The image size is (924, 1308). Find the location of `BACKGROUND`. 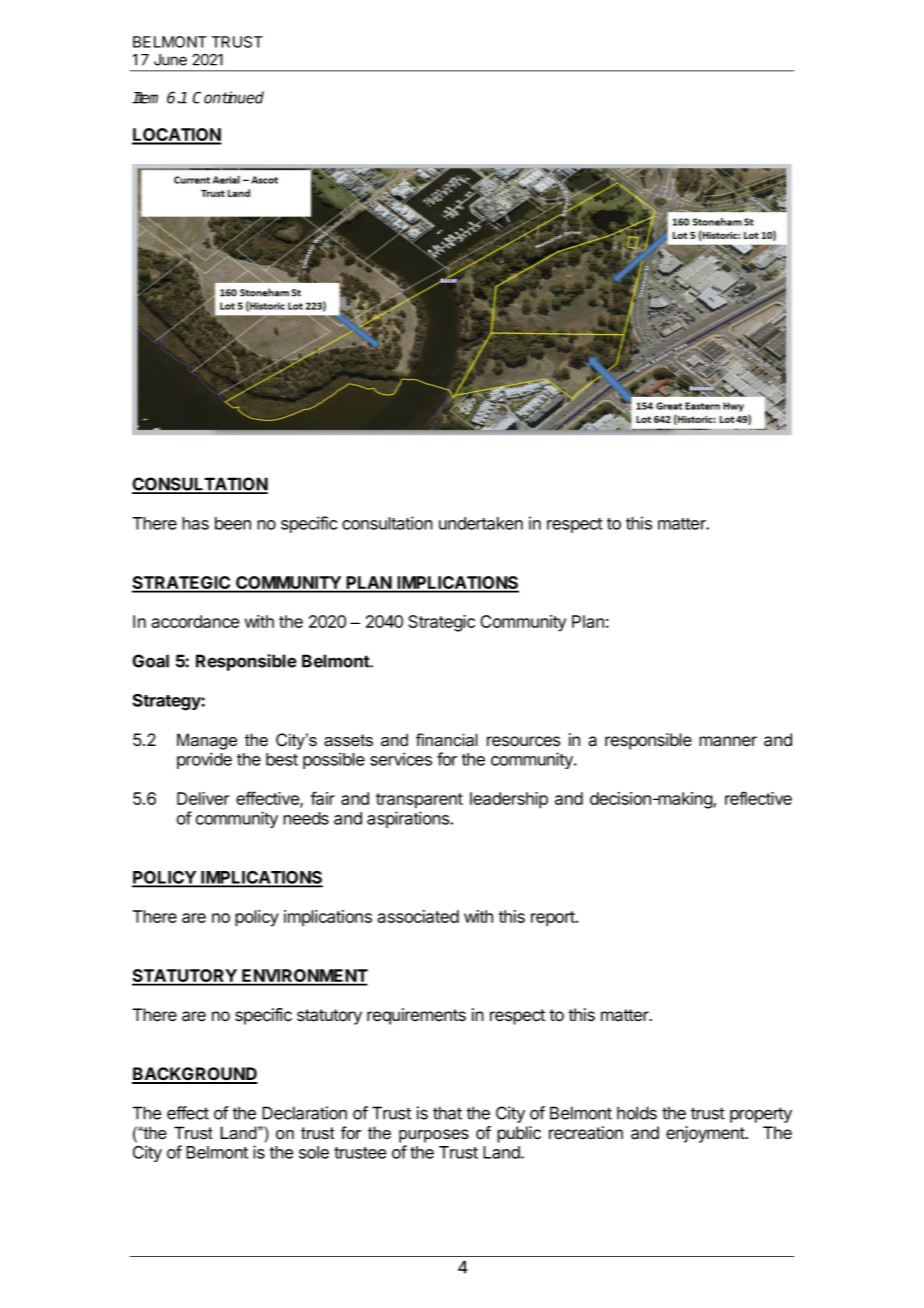

BACKGROUND is located at coordinates (195, 1075).
